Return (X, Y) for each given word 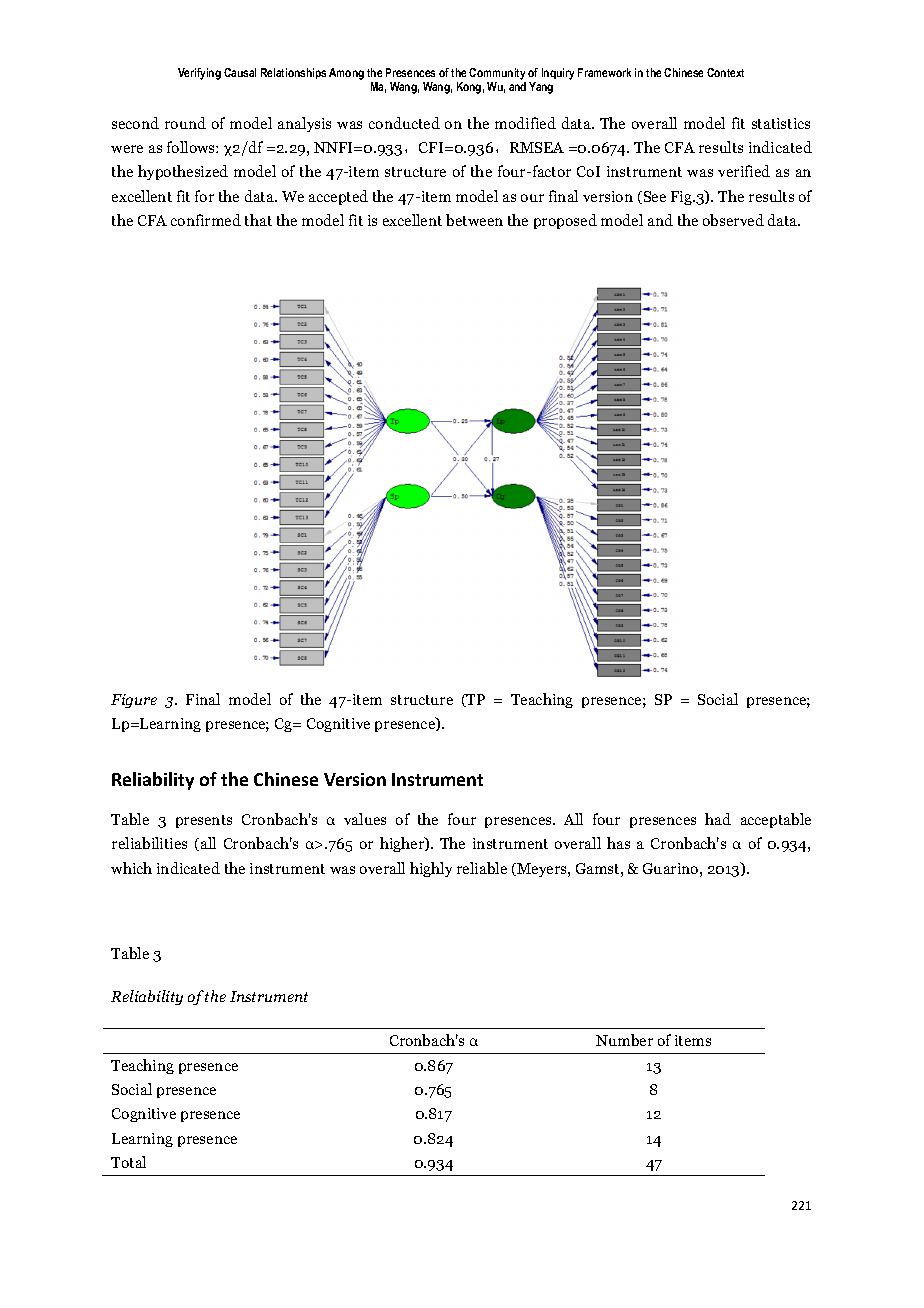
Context (725, 72)
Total (128, 1162)
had (718, 819)
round (185, 123)
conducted (404, 123)
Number (624, 1040)
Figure (134, 701)
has (618, 843)
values (365, 819)
